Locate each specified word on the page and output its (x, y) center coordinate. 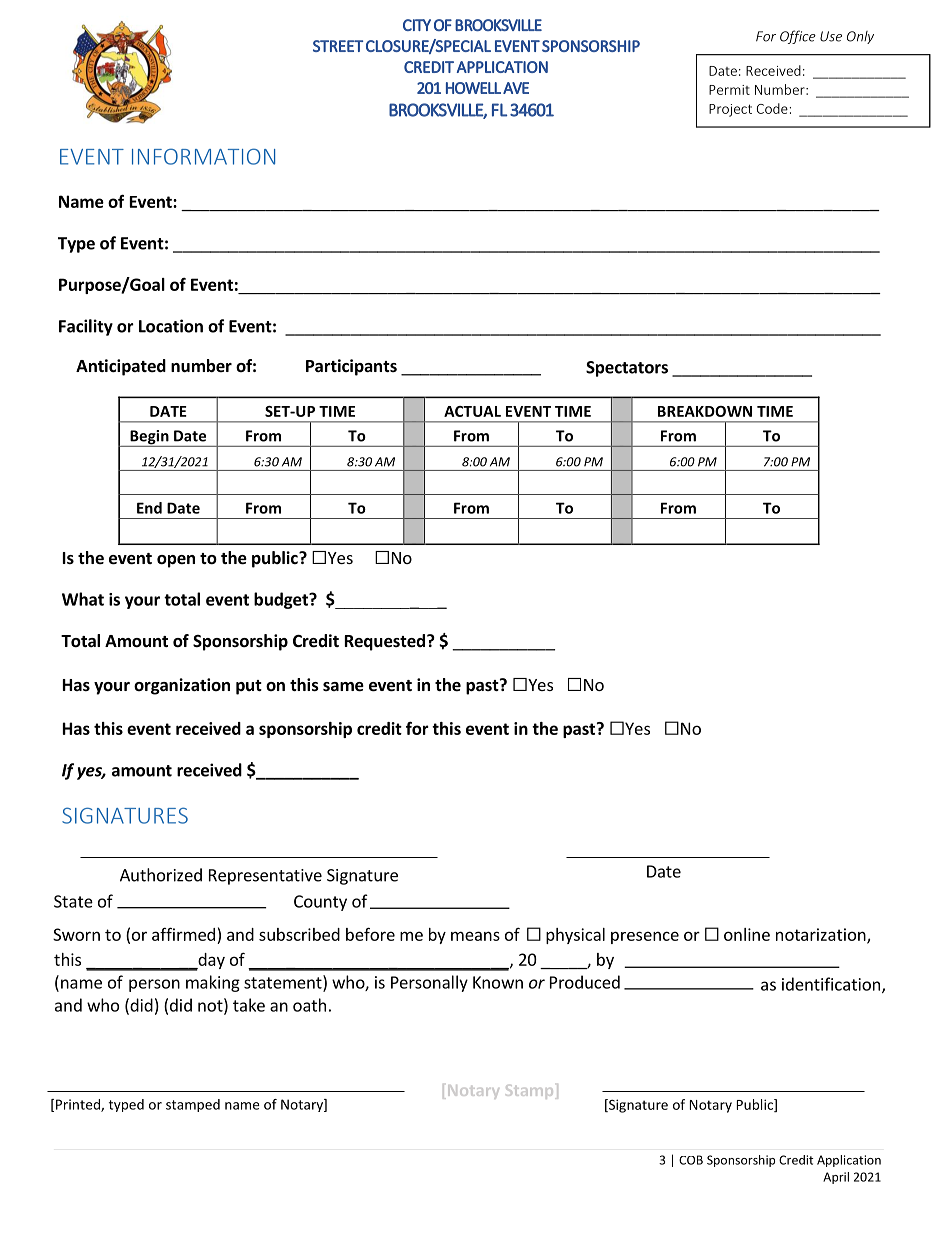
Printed (79, 1105)
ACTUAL (472, 411)
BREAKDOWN (705, 411)
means (475, 936)
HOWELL (473, 88)
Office (798, 37)
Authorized (161, 875)
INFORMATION (203, 156)
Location (171, 326)
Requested (385, 642)
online (747, 934)
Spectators (627, 369)
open (176, 561)
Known (498, 982)
